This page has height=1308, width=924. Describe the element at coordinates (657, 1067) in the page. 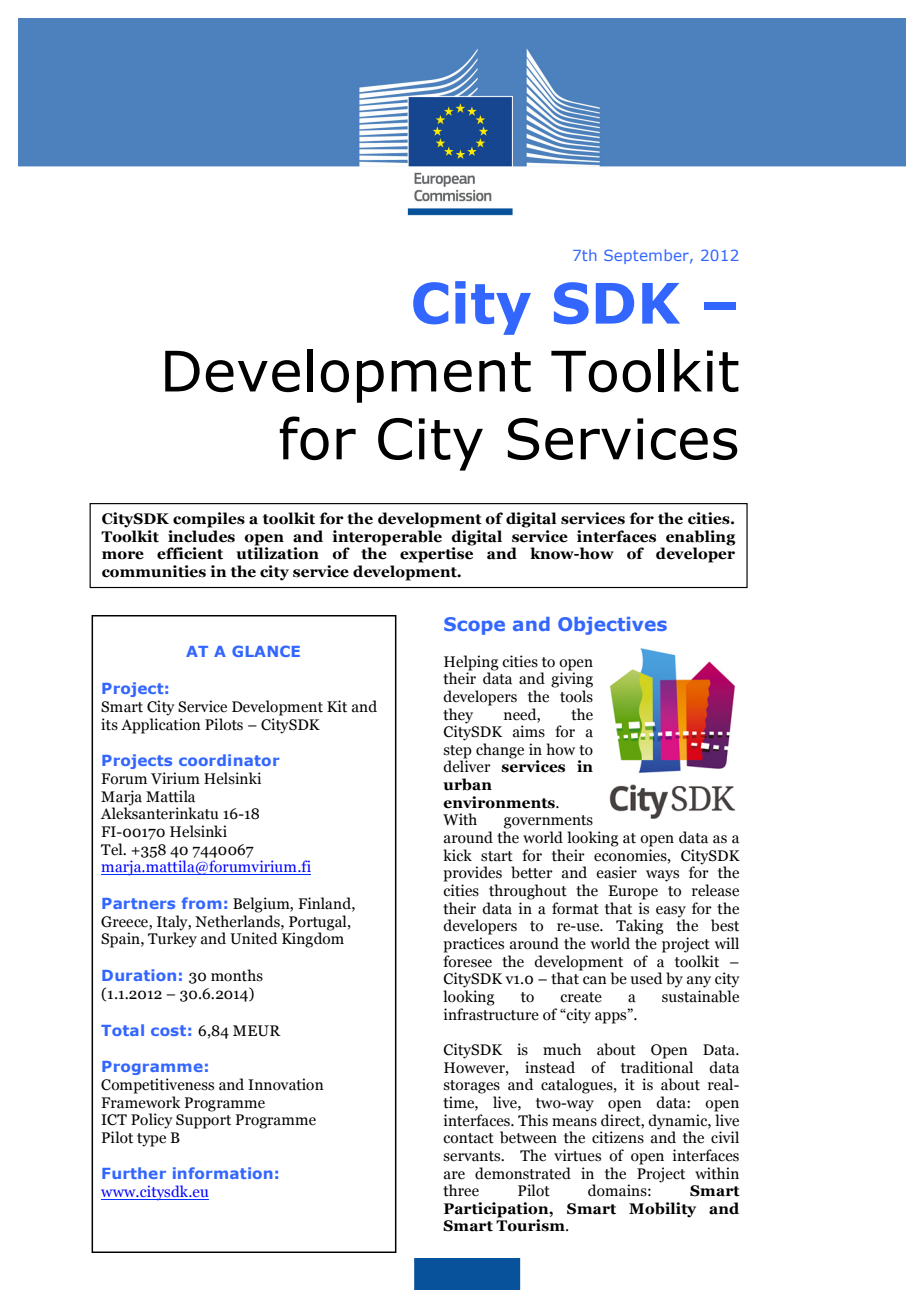

I see `traditional` at that location.
